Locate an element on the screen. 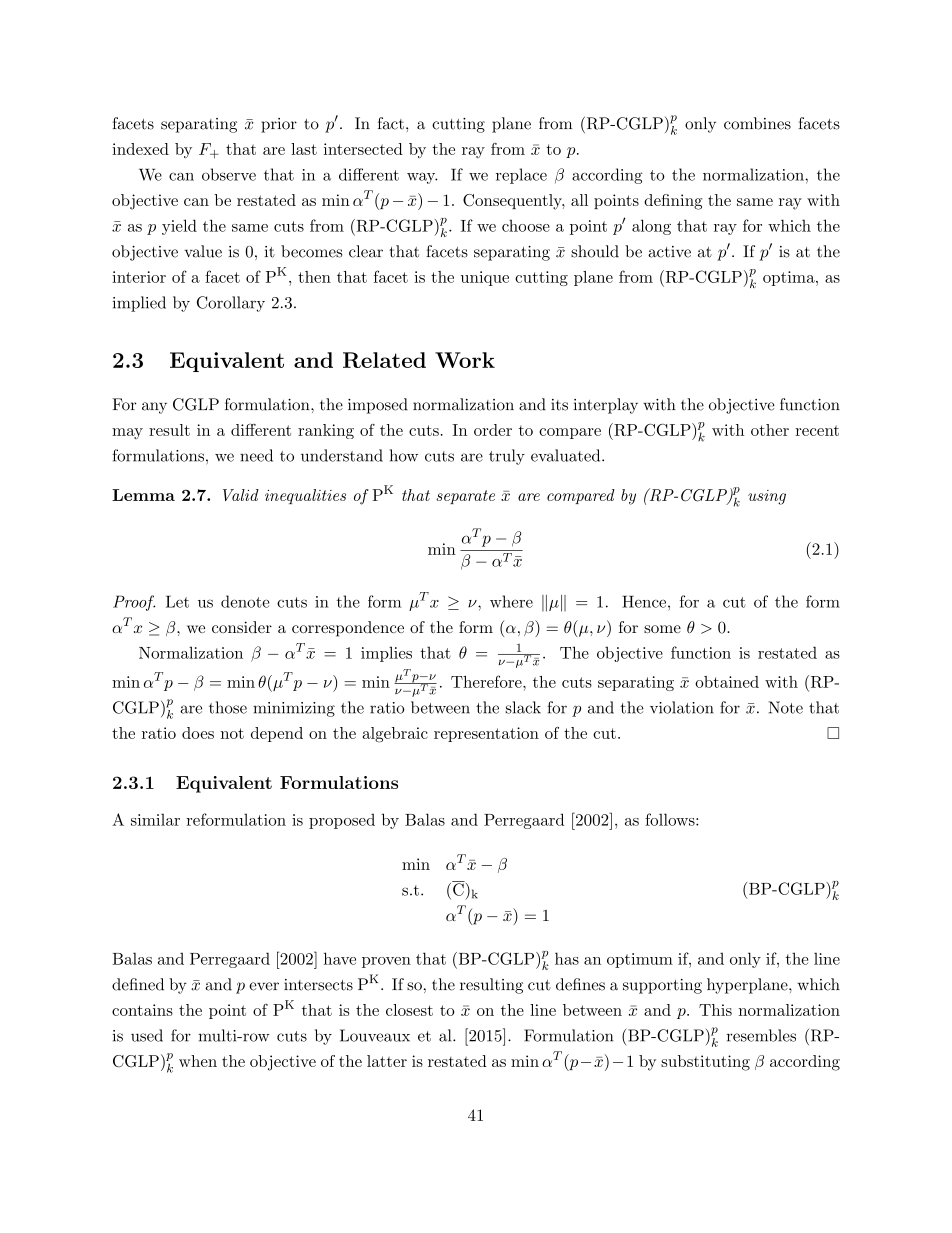 The image size is (952, 1233). need is located at coordinates (256, 455).
